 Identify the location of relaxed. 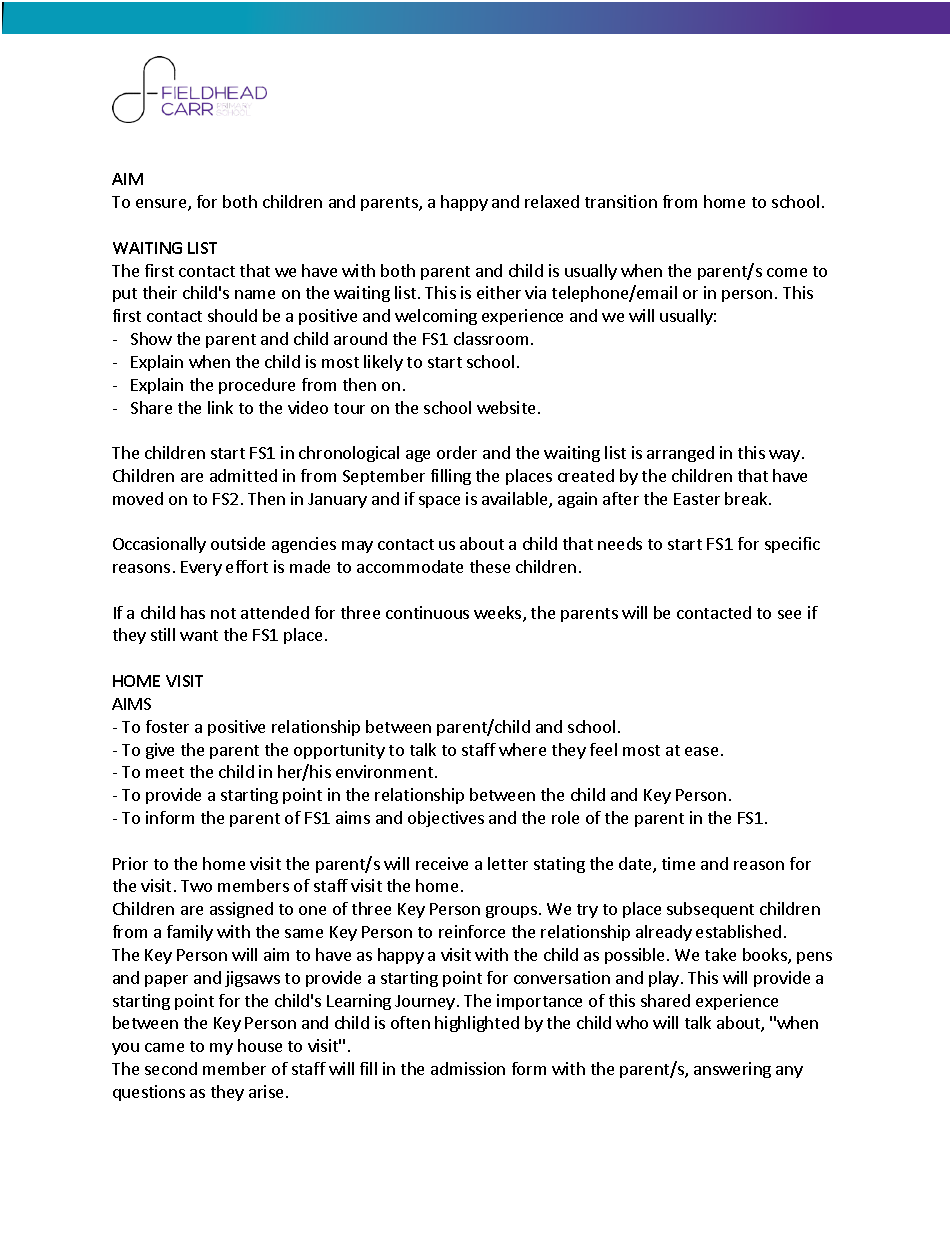
(552, 201).
